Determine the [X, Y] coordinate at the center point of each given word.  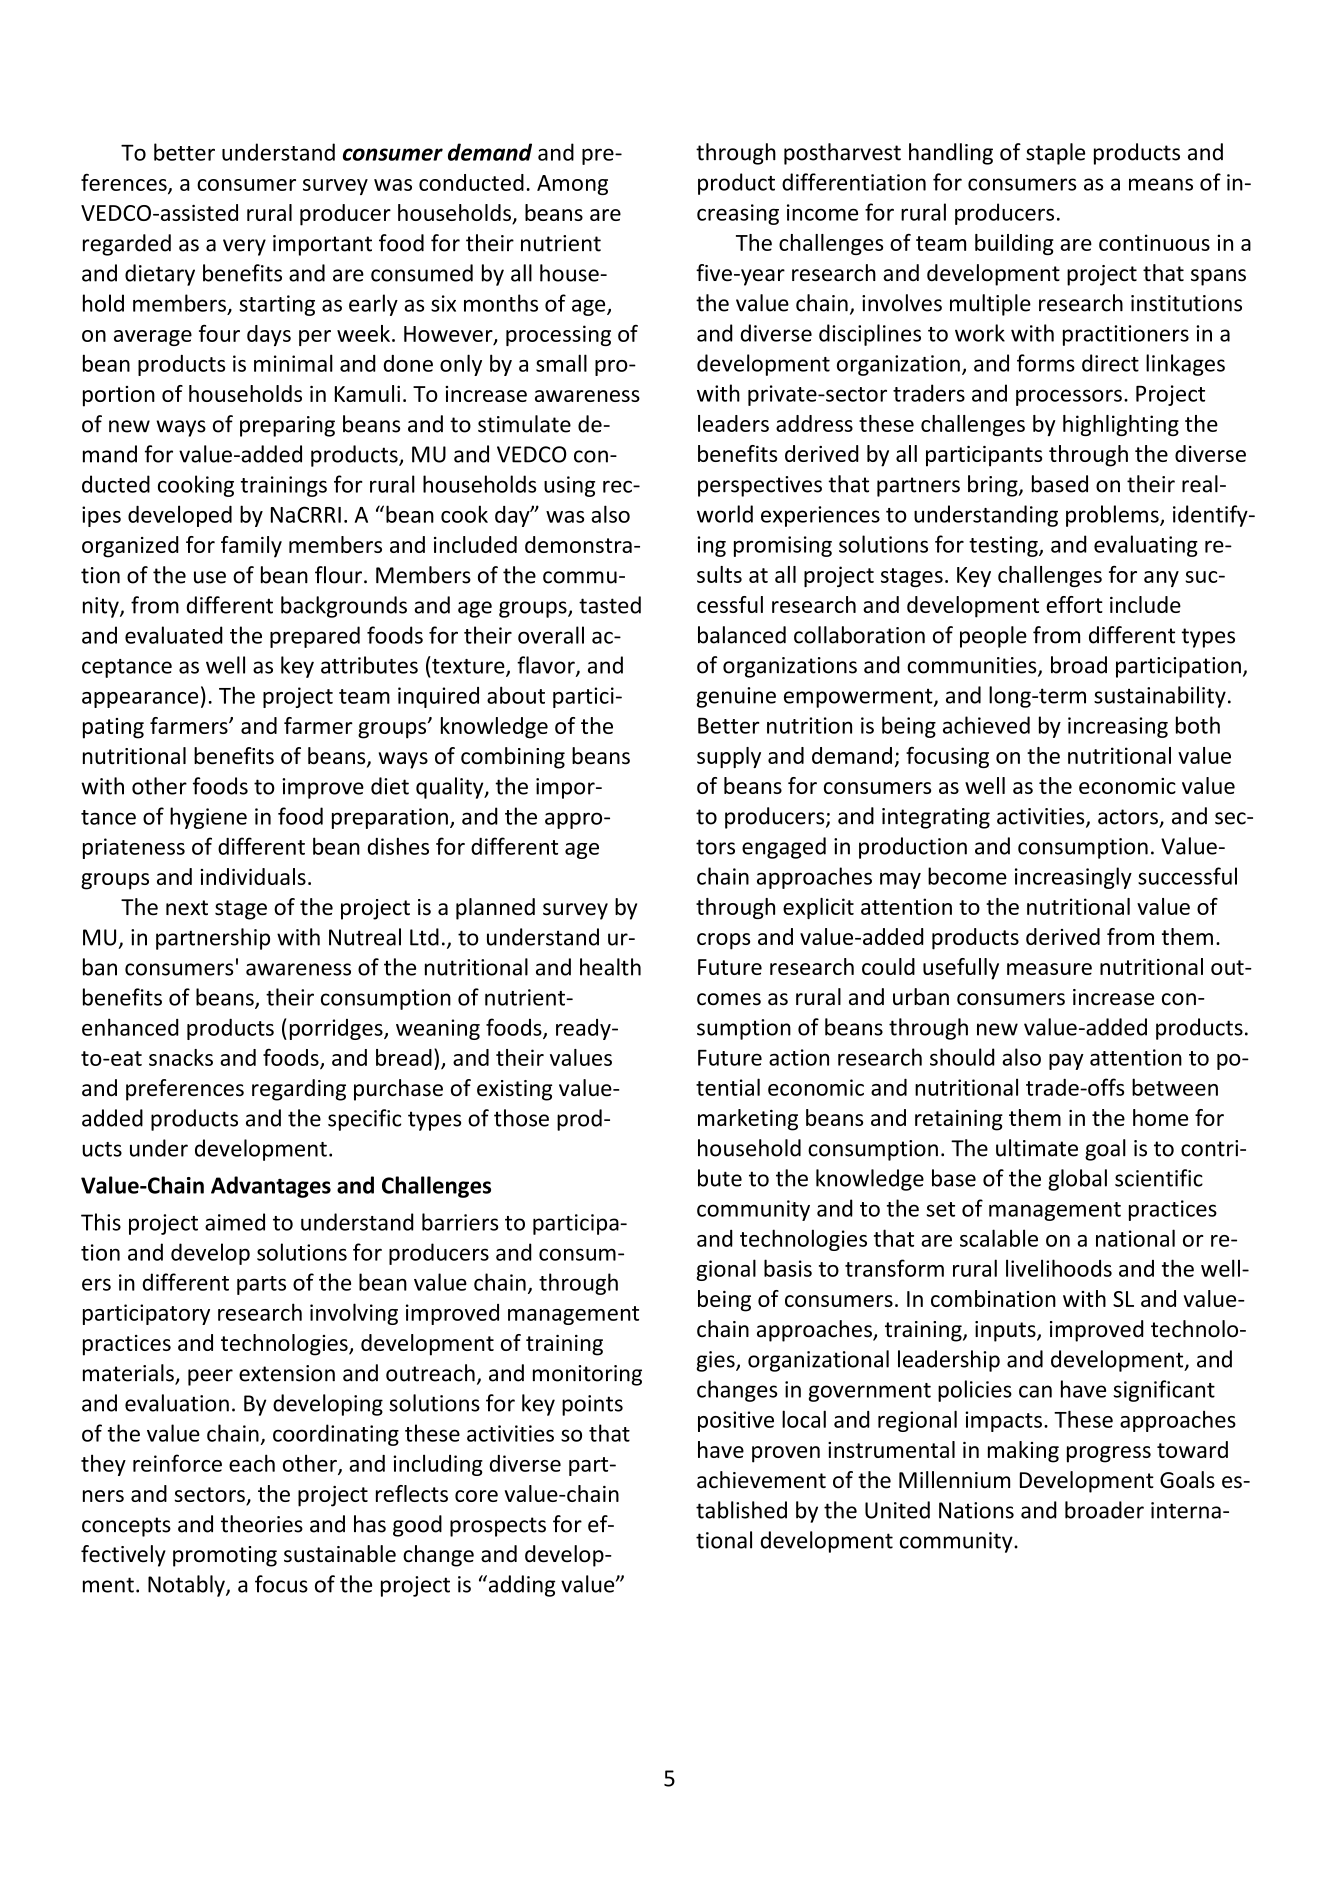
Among [572, 185]
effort [1074, 604]
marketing [748, 1120]
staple [1055, 154]
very [244, 247]
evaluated [174, 635]
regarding [299, 1090]
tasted [610, 605]
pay [1066, 1061]
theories [262, 1524]
